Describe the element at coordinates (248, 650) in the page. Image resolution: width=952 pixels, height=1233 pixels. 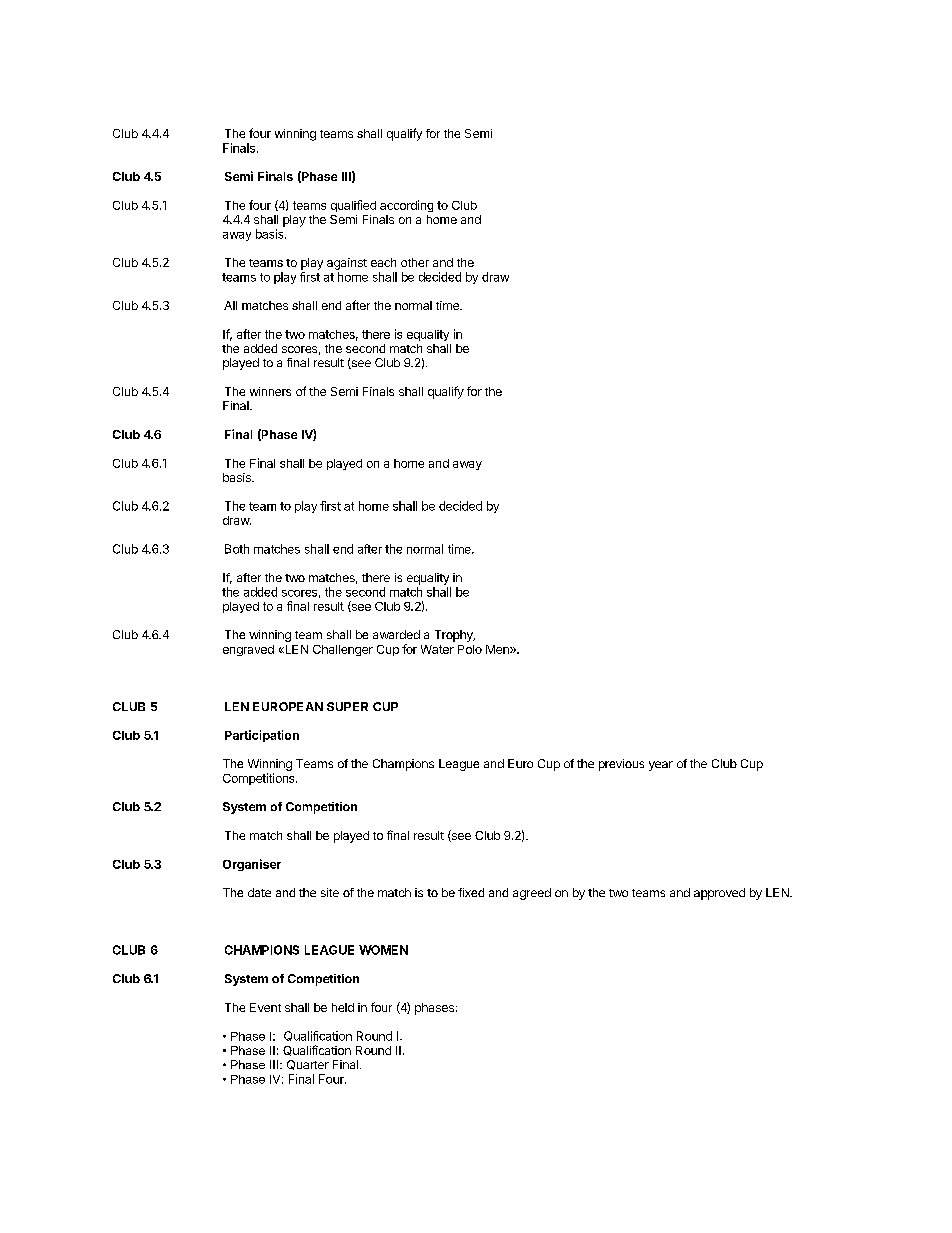
I see `engraved` at that location.
